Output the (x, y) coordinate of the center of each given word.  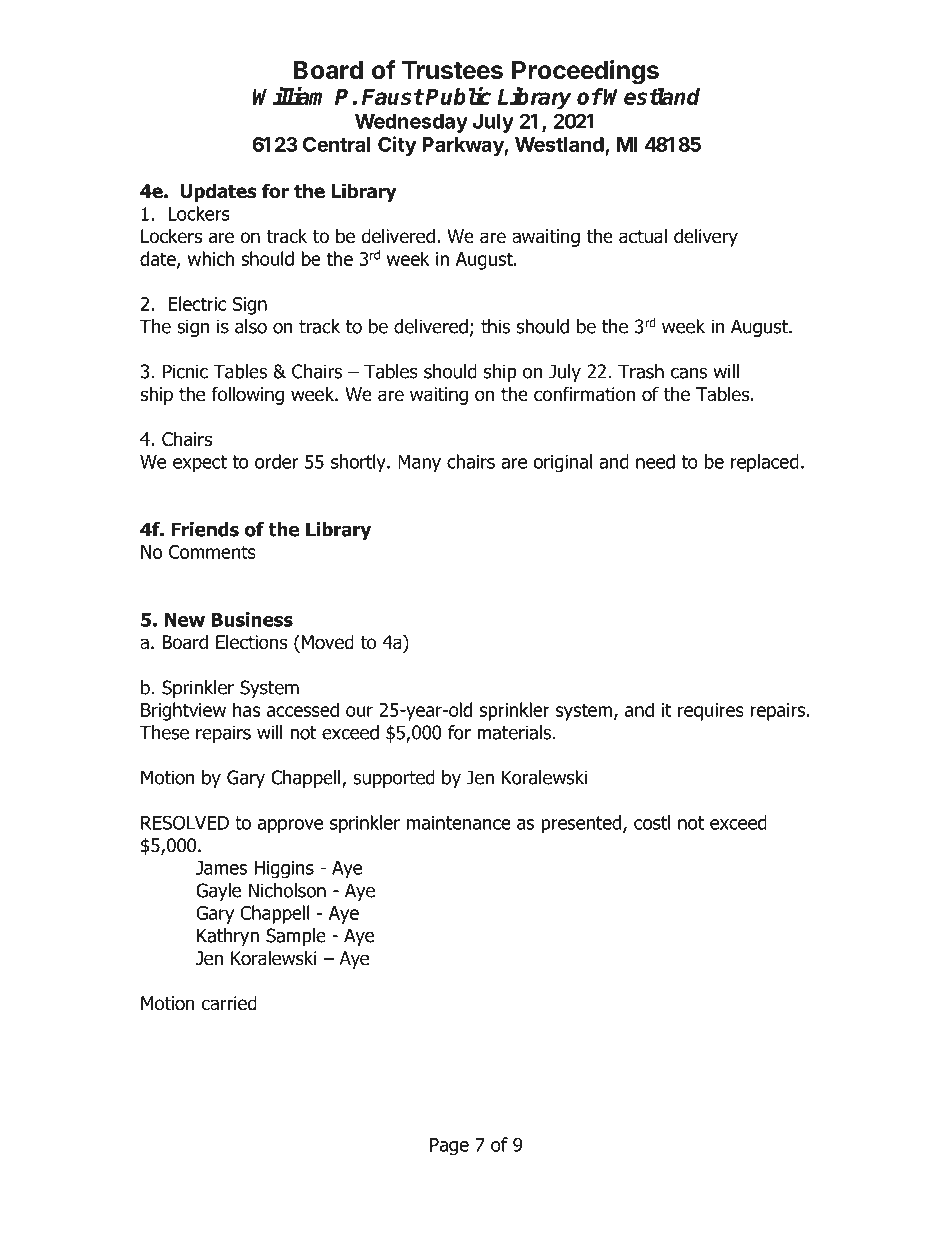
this (495, 326)
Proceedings (585, 72)
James (221, 868)
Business (252, 619)
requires (711, 712)
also (251, 326)
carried (229, 1003)
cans (689, 373)
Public (458, 96)
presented (582, 824)
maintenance (459, 823)
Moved (326, 642)
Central (337, 144)
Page (449, 1147)
